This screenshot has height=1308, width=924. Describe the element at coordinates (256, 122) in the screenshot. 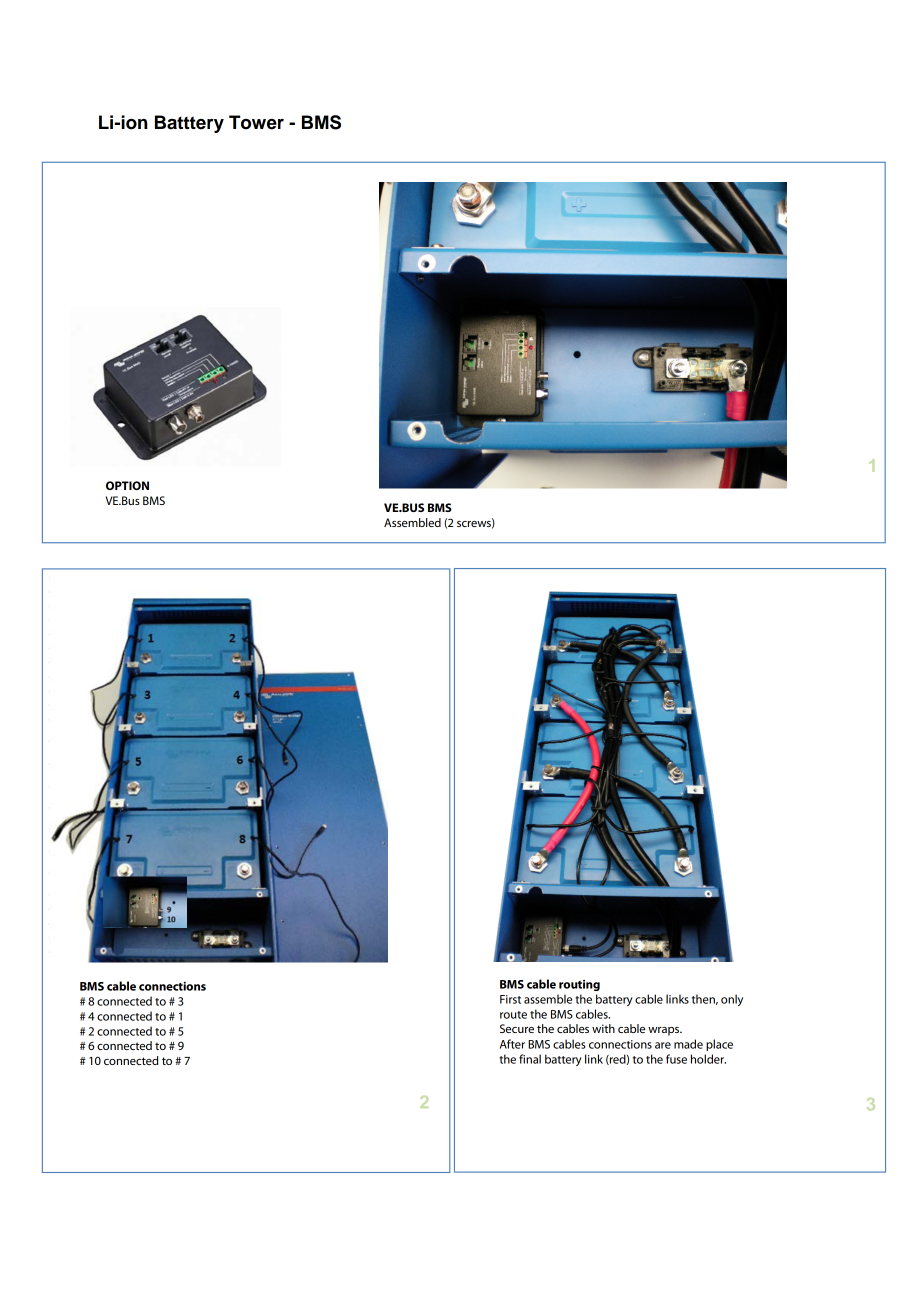

I see `Tower` at that location.
